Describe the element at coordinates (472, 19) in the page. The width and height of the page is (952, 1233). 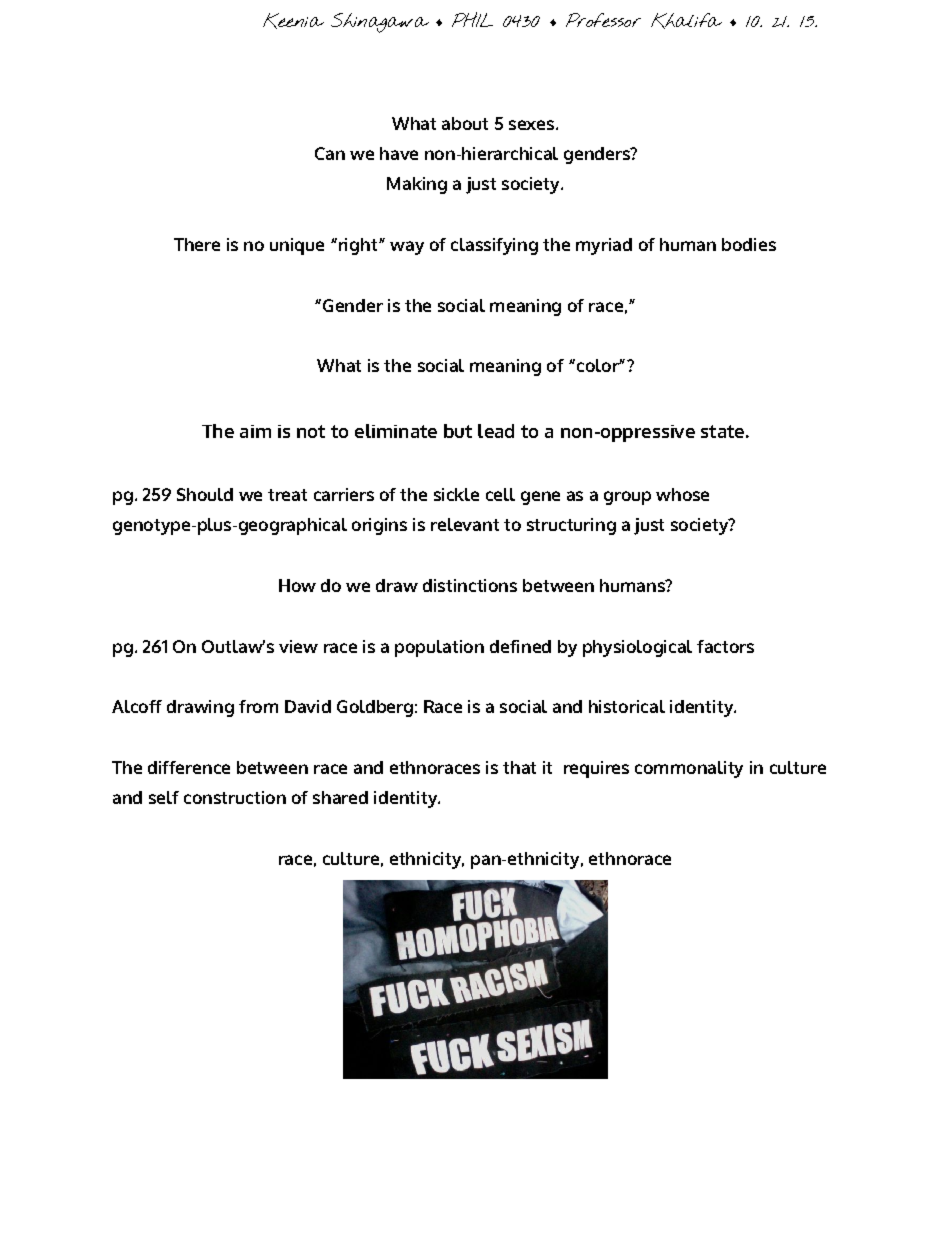
I see `PHIL` at that location.
